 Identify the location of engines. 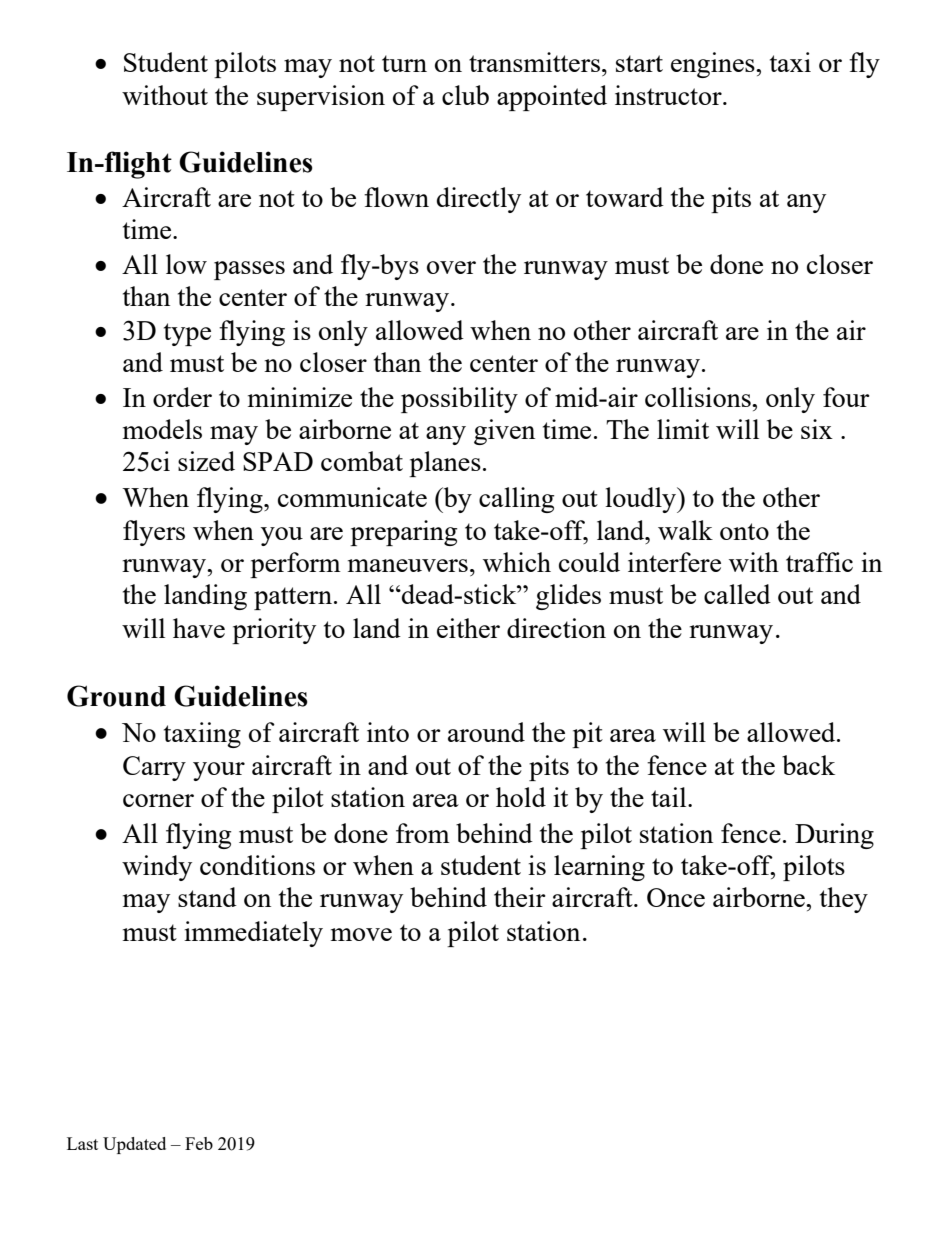
(714, 65).
